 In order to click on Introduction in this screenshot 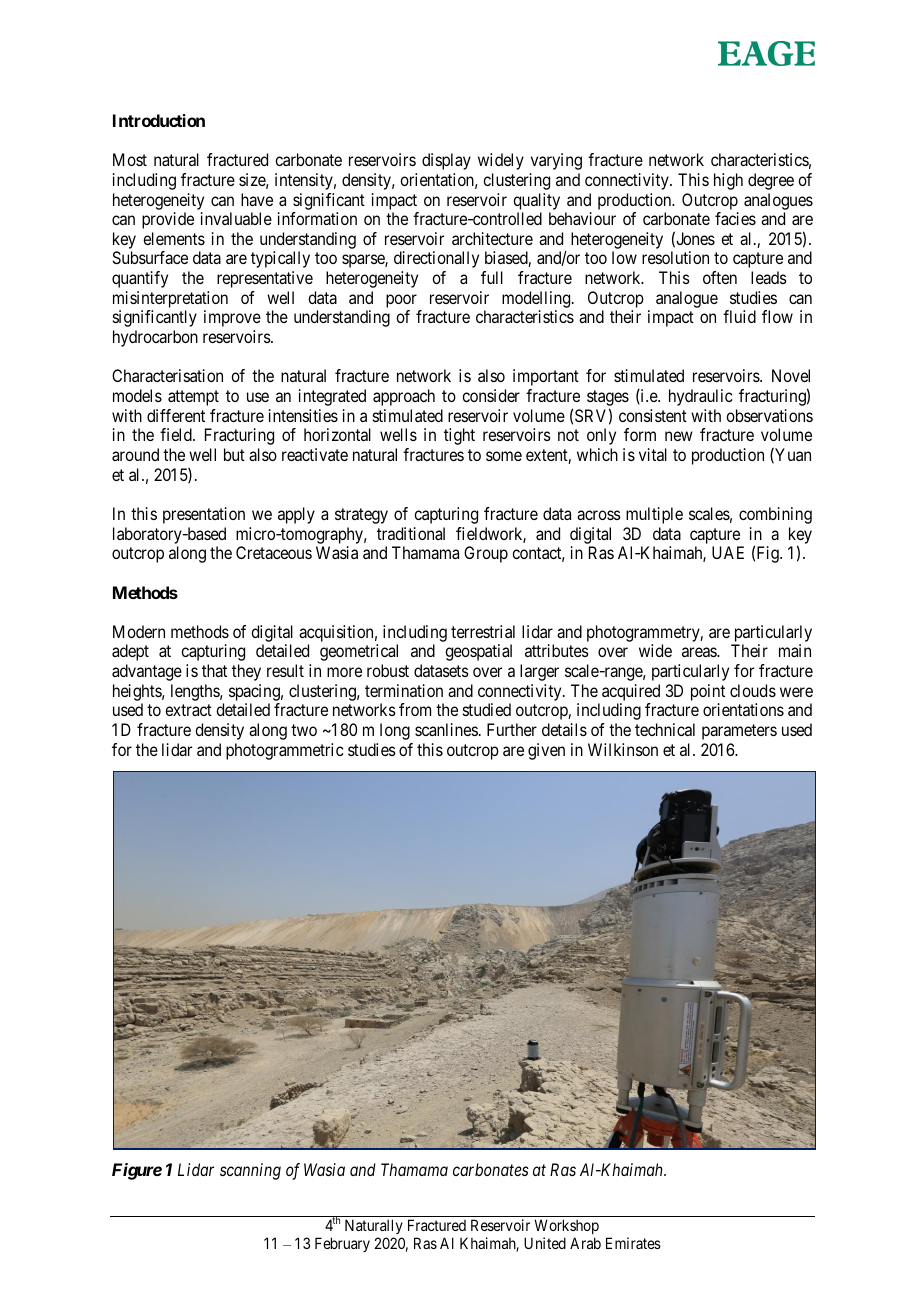, I will do `click(159, 120)`.
